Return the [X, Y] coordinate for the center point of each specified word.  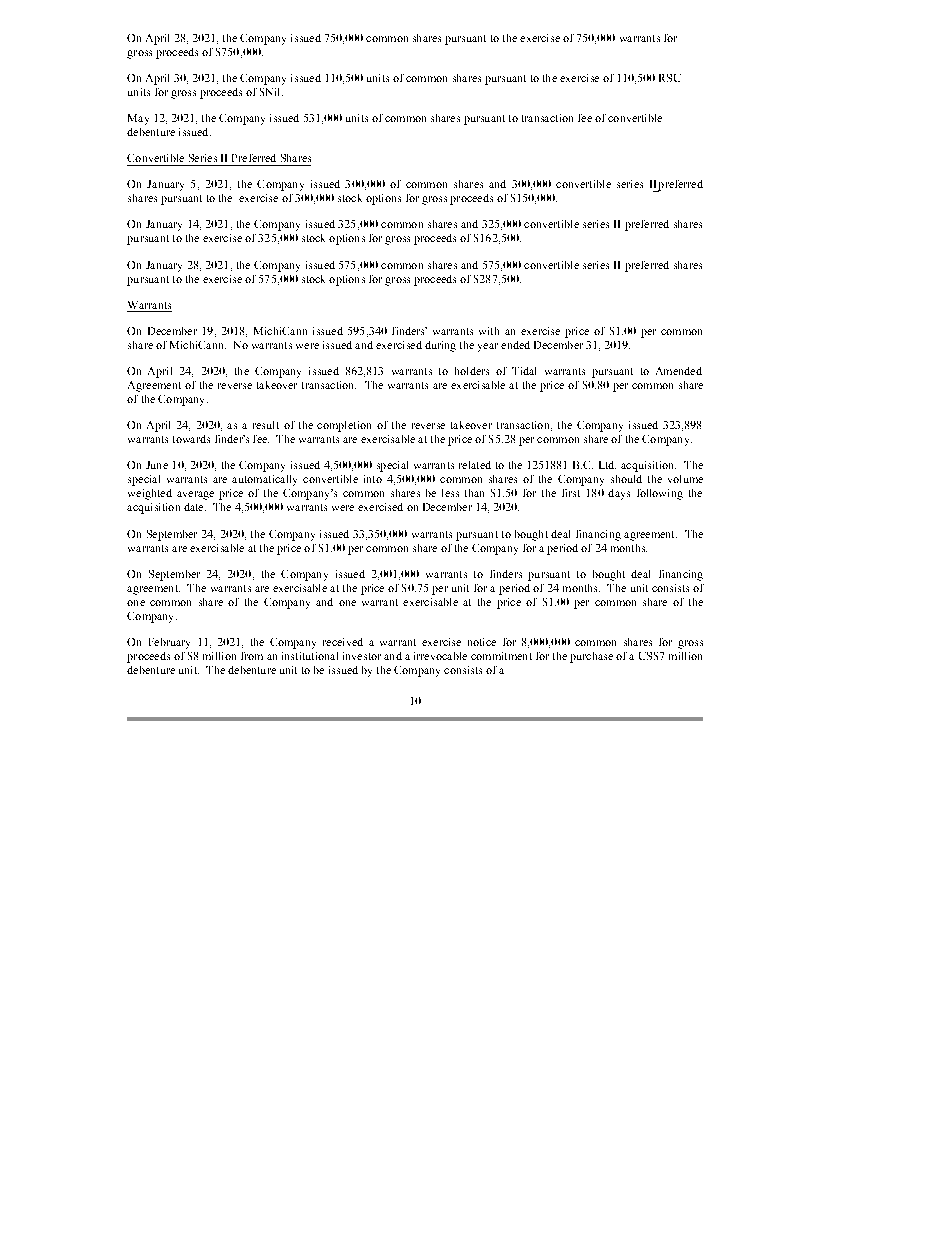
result [266, 425]
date [195, 507]
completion [344, 426]
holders [472, 371]
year [488, 347]
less [450, 493]
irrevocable [440, 656]
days [619, 494]
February [169, 643]
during [440, 346]
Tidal [524, 371]
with [489, 331]
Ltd [607, 465]
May [138, 119]
